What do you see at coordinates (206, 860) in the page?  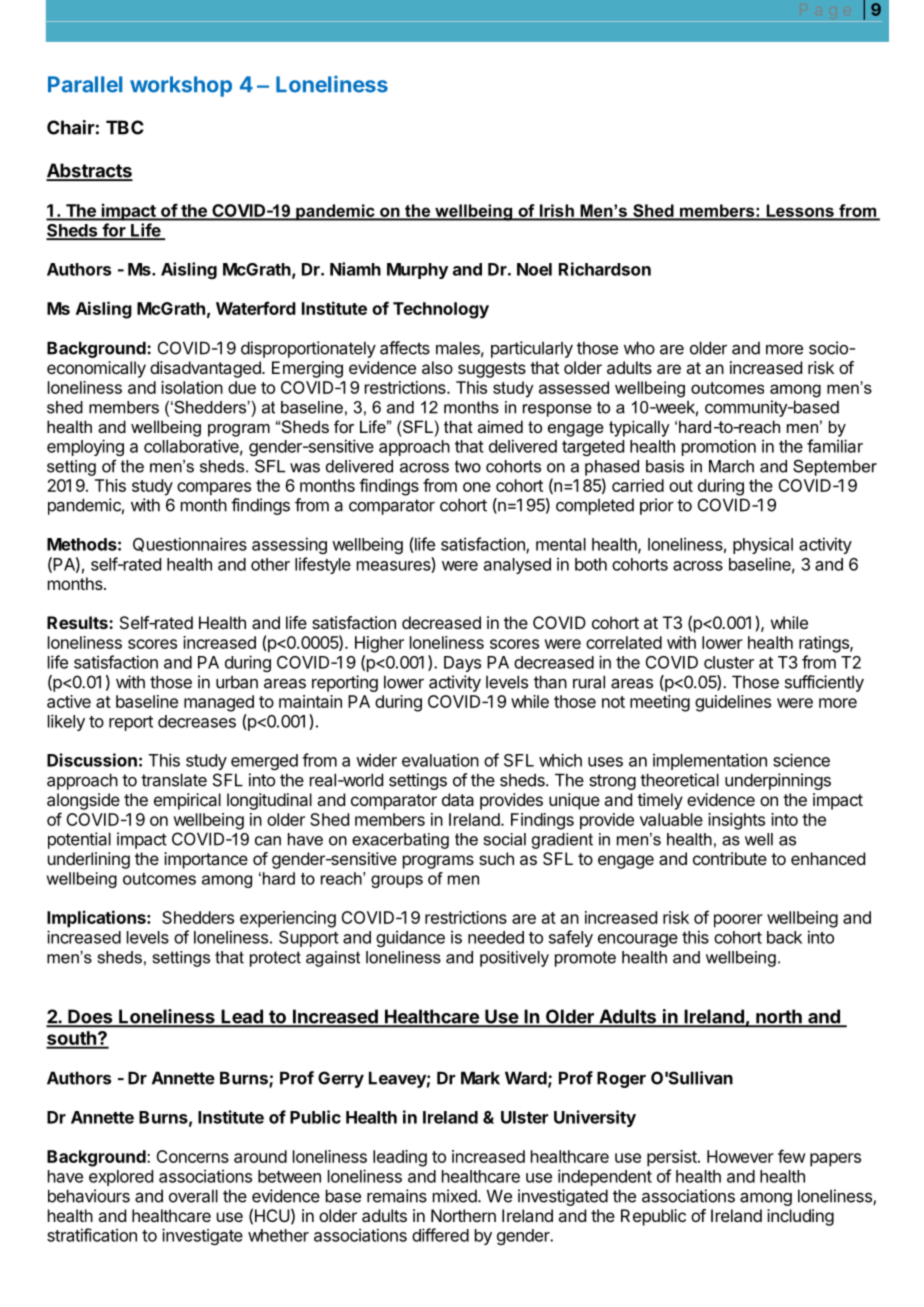 I see `importance` at bounding box center [206, 860].
